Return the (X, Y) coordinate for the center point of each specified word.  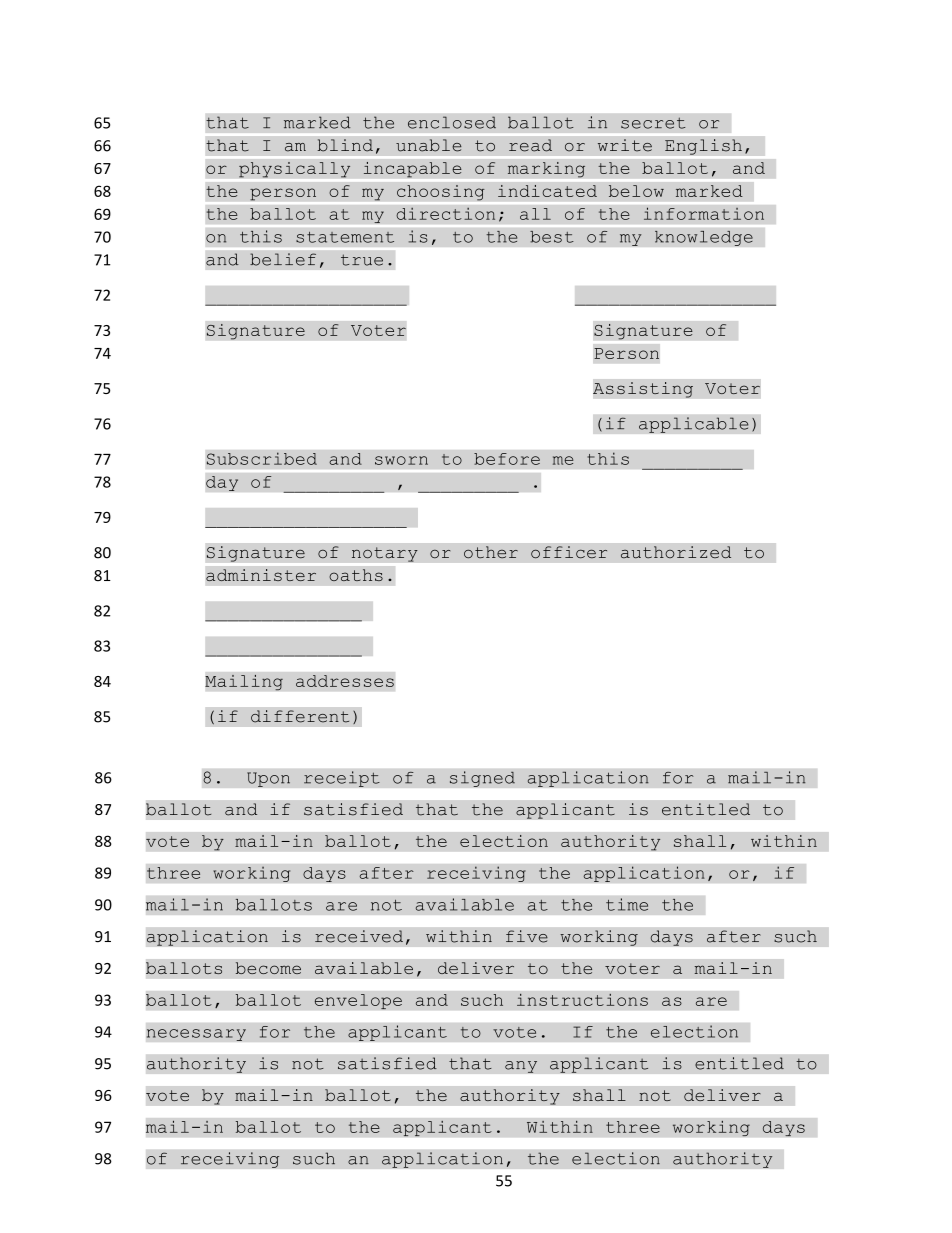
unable (429, 145)
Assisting (643, 390)
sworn (401, 460)
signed (482, 779)
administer (261, 575)
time (627, 904)
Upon (268, 779)
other (491, 552)
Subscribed (261, 458)
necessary (196, 1035)
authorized (676, 552)
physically (295, 169)
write (625, 145)
